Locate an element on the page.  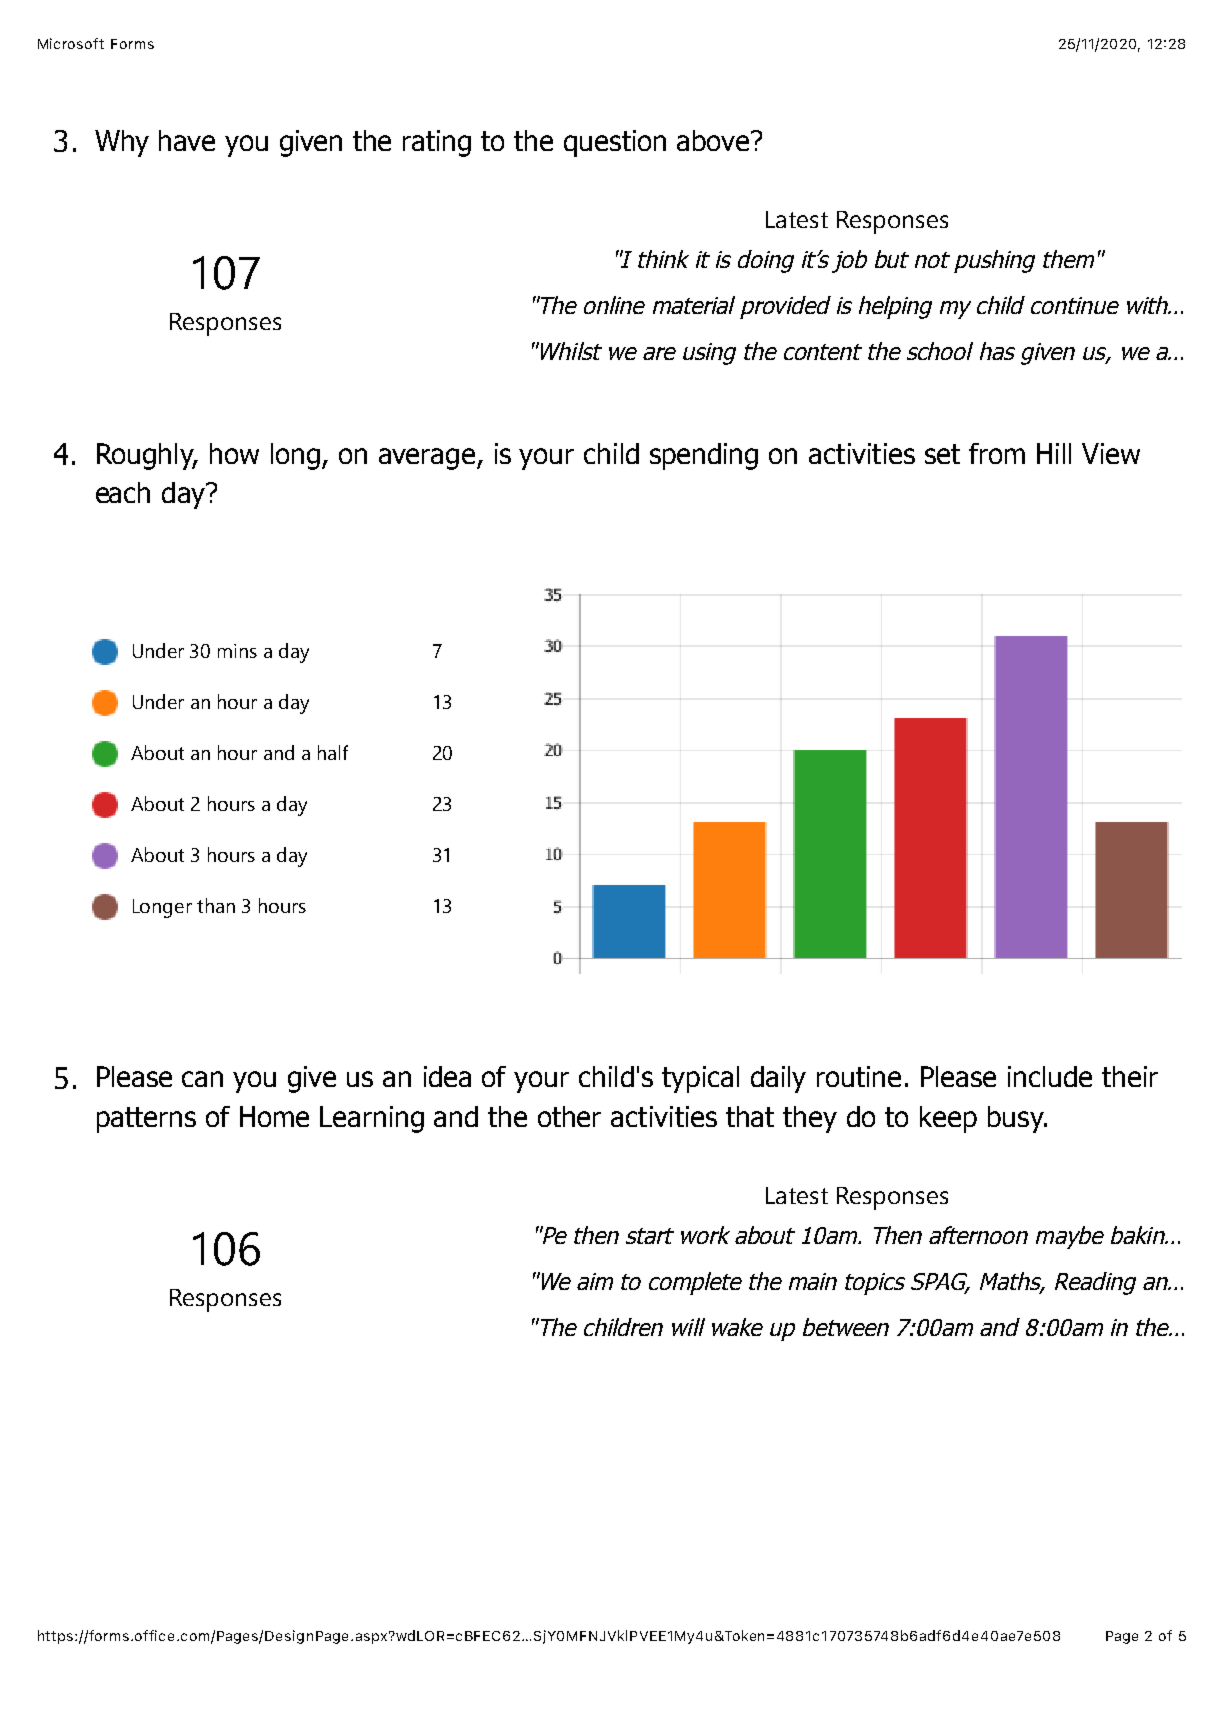
mins is located at coordinates (237, 651).
